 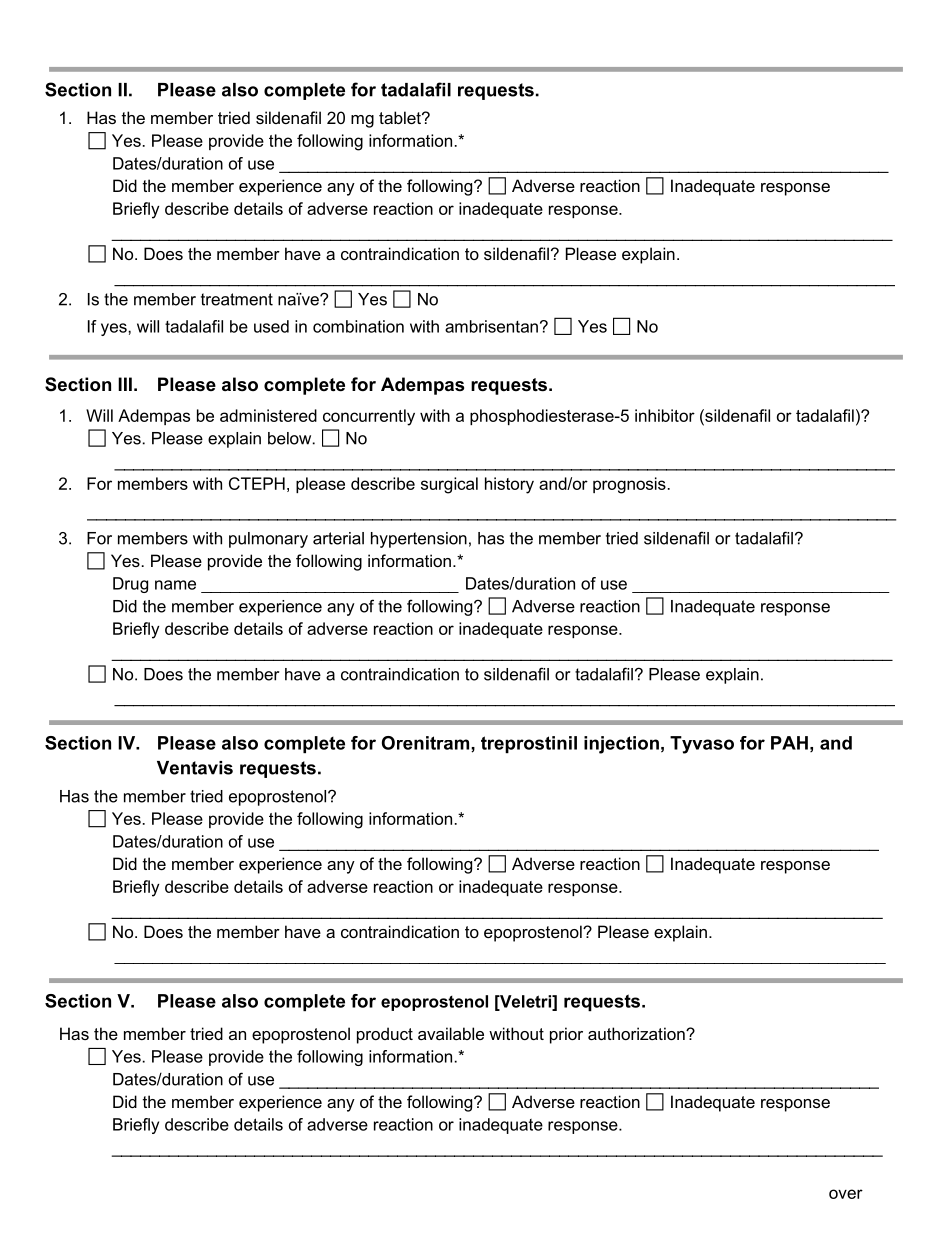 I want to click on name, so click(x=175, y=585).
